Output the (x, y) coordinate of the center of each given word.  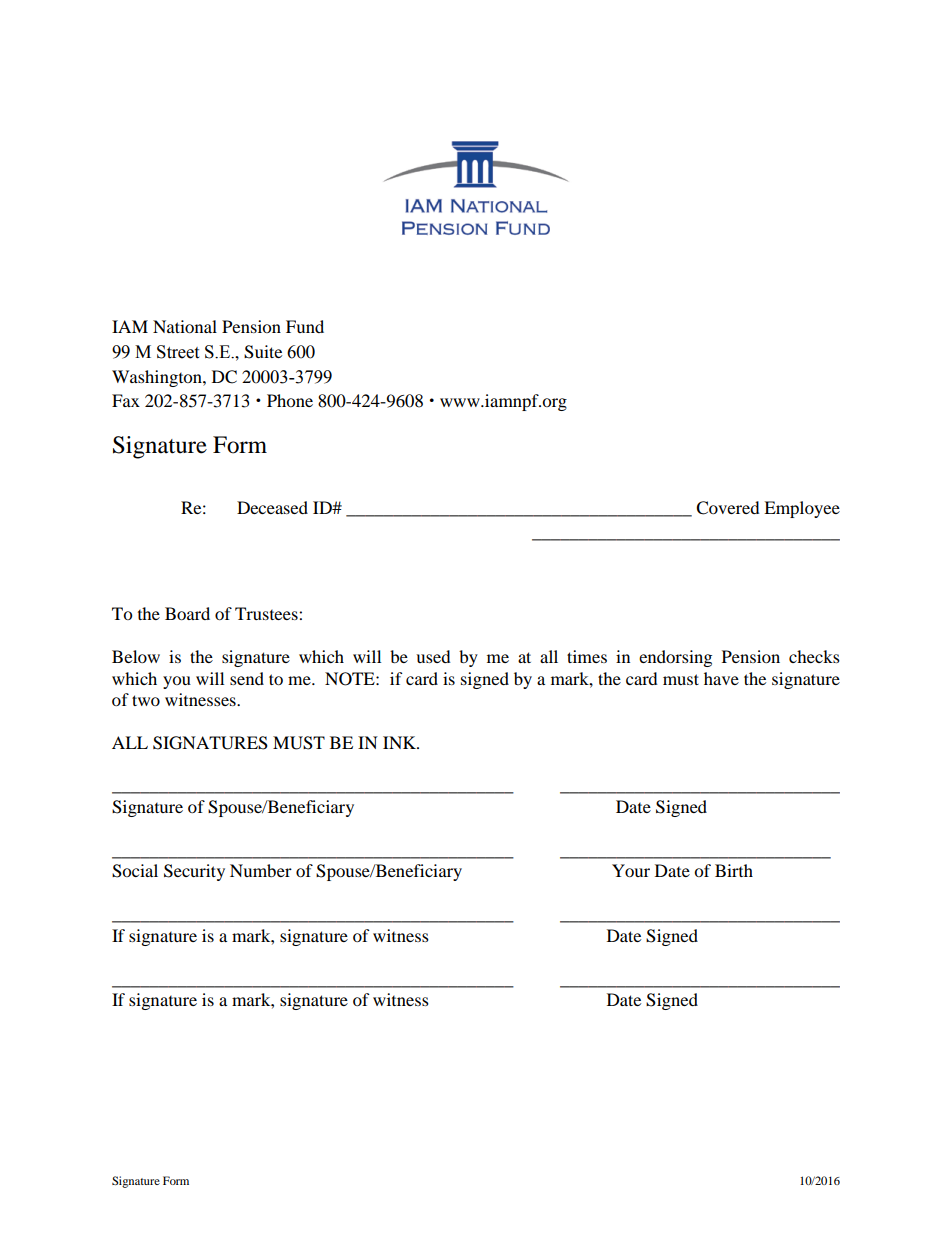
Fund (305, 326)
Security (194, 872)
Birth (734, 870)
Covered (728, 508)
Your (631, 870)
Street (178, 352)
